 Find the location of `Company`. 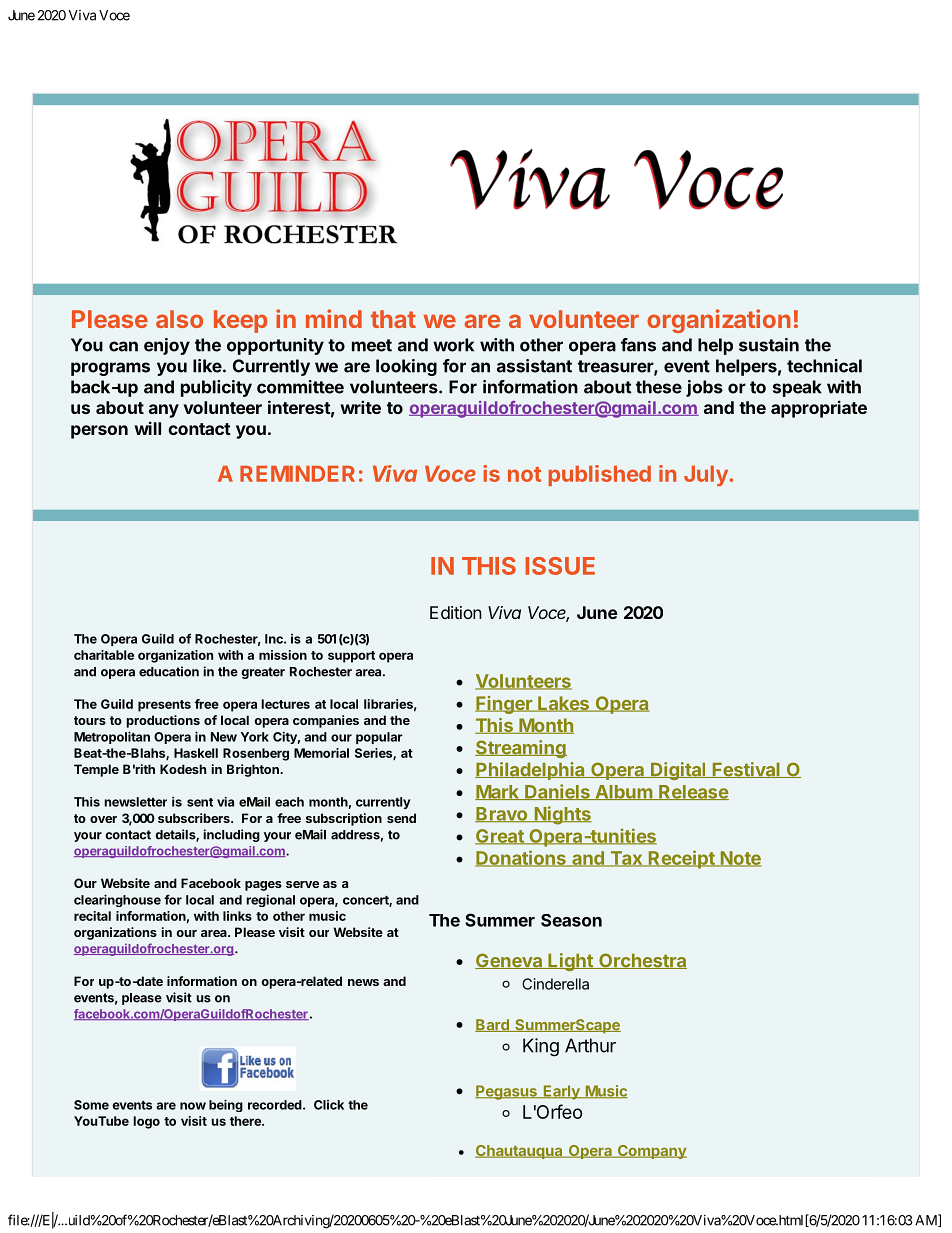

Company is located at coordinates (651, 1152).
